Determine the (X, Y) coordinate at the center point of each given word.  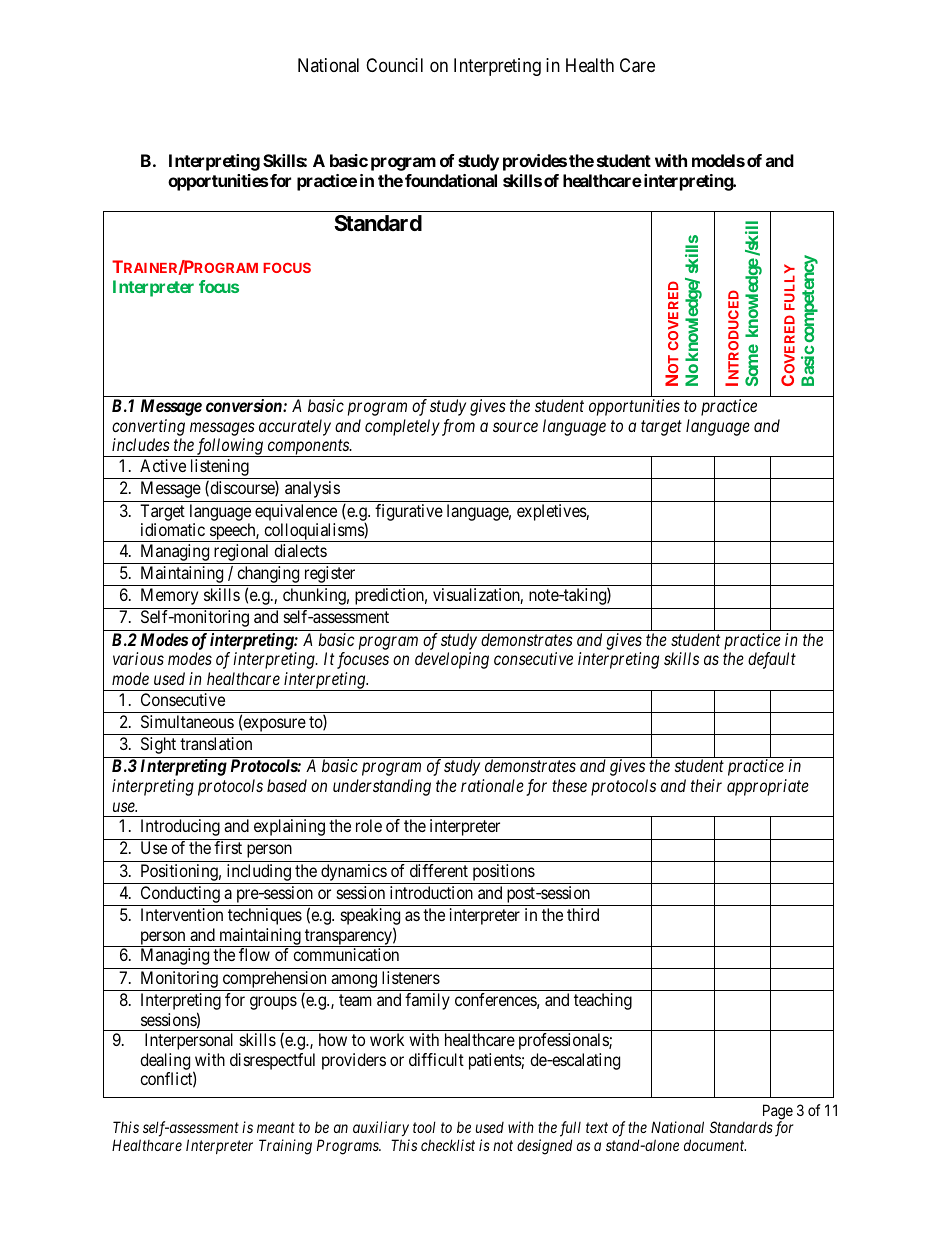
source (515, 427)
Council (394, 65)
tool (424, 1127)
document (715, 1145)
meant (276, 1128)
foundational (451, 180)
